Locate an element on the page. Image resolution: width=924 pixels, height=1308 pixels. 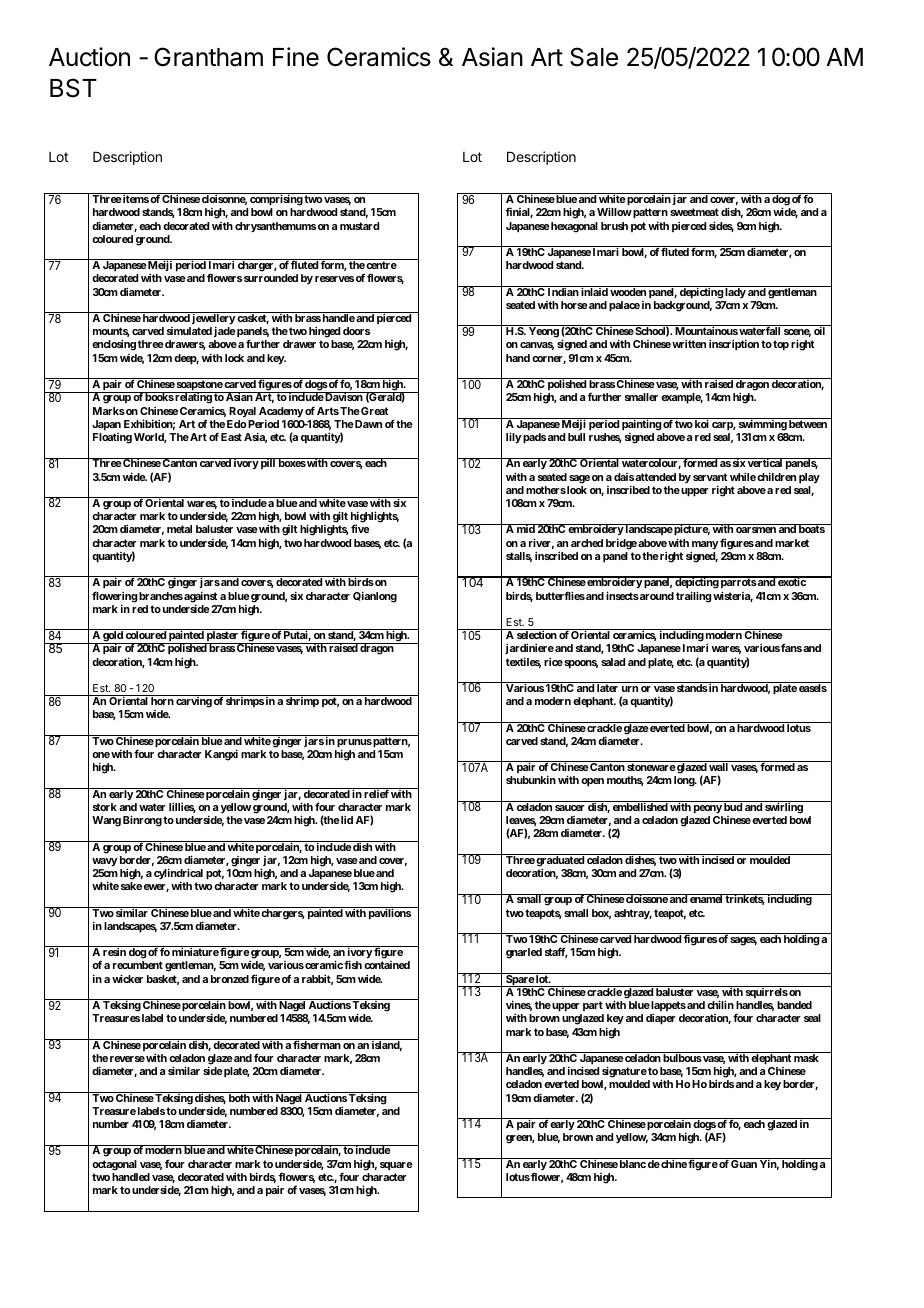
square is located at coordinates (396, 1166).
